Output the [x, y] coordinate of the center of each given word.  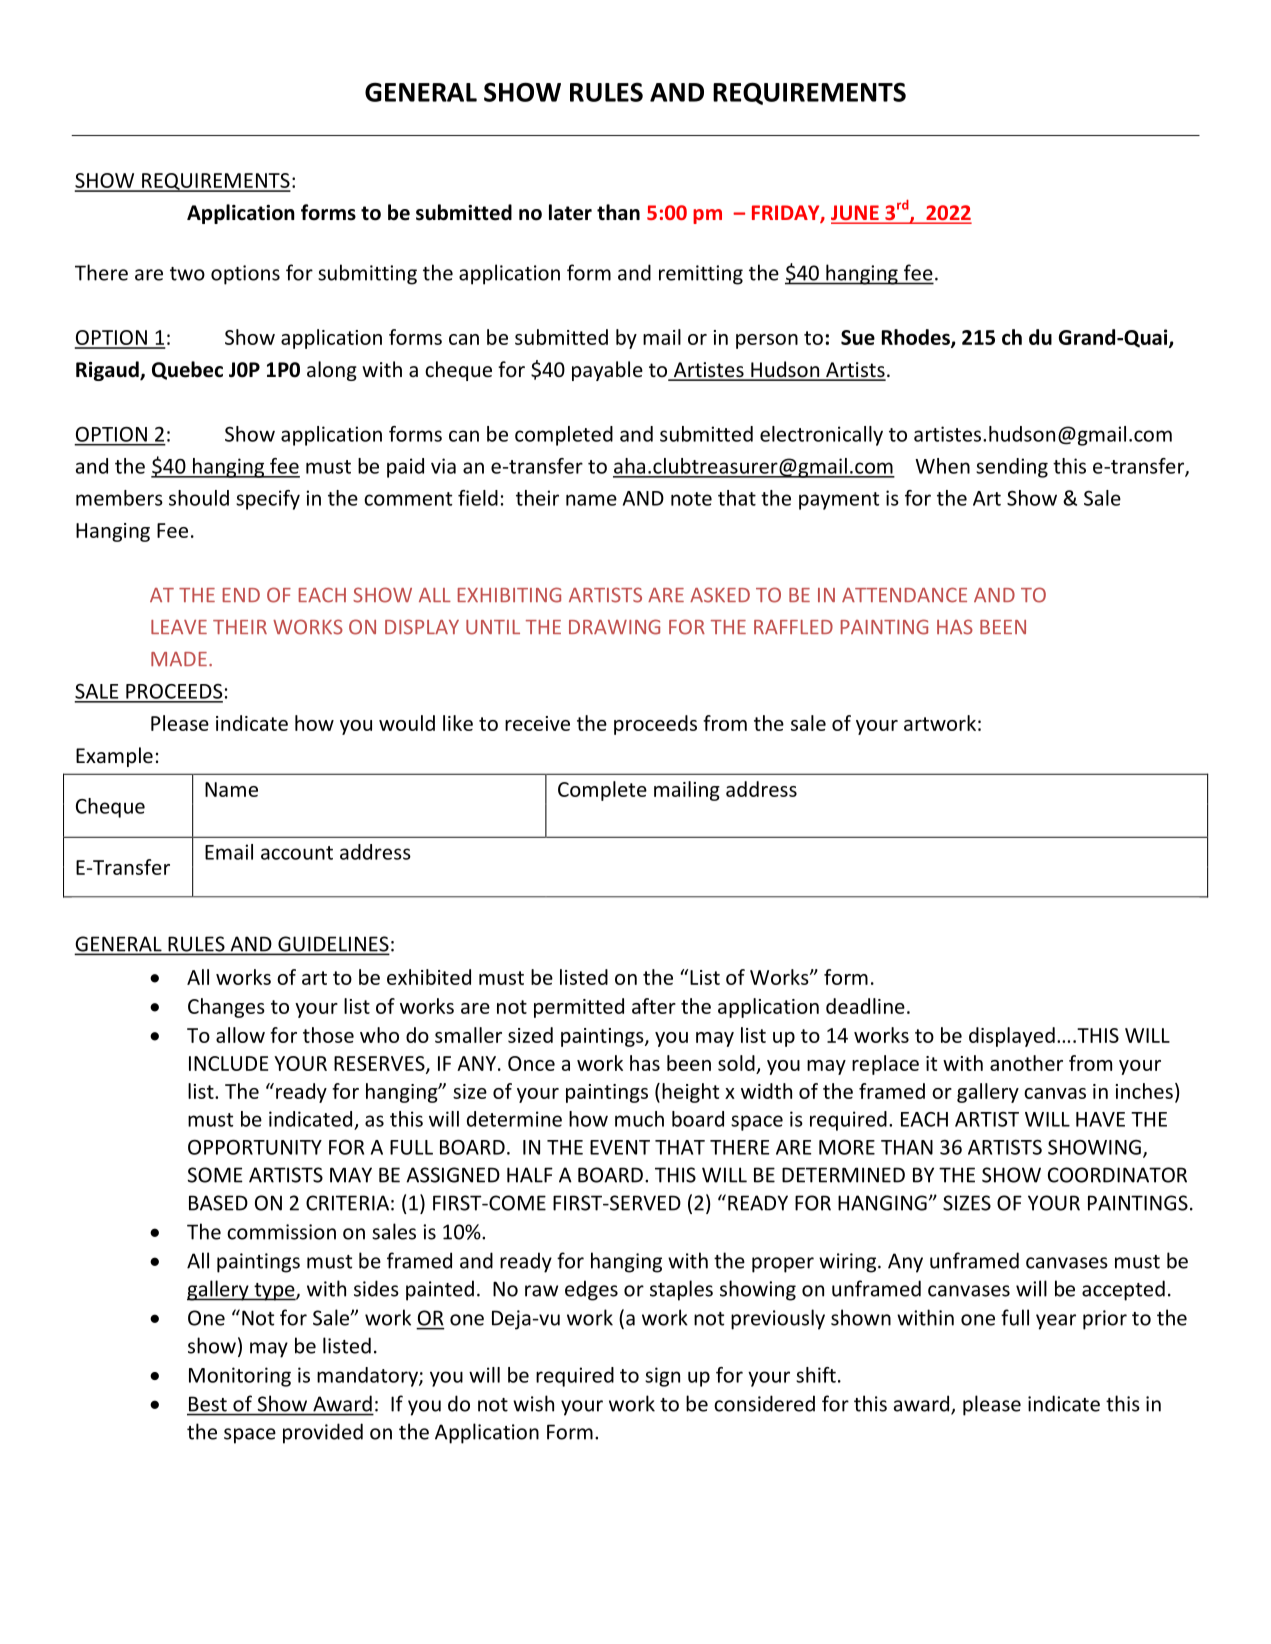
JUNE [856, 214]
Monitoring [240, 1377]
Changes [226, 1008]
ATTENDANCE [904, 595]
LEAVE [179, 627]
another [1026, 1063]
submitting [367, 274]
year [1056, 1322]
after [654, 1006]
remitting [701, 275]
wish [533, 1403]
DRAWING [614, 627]
